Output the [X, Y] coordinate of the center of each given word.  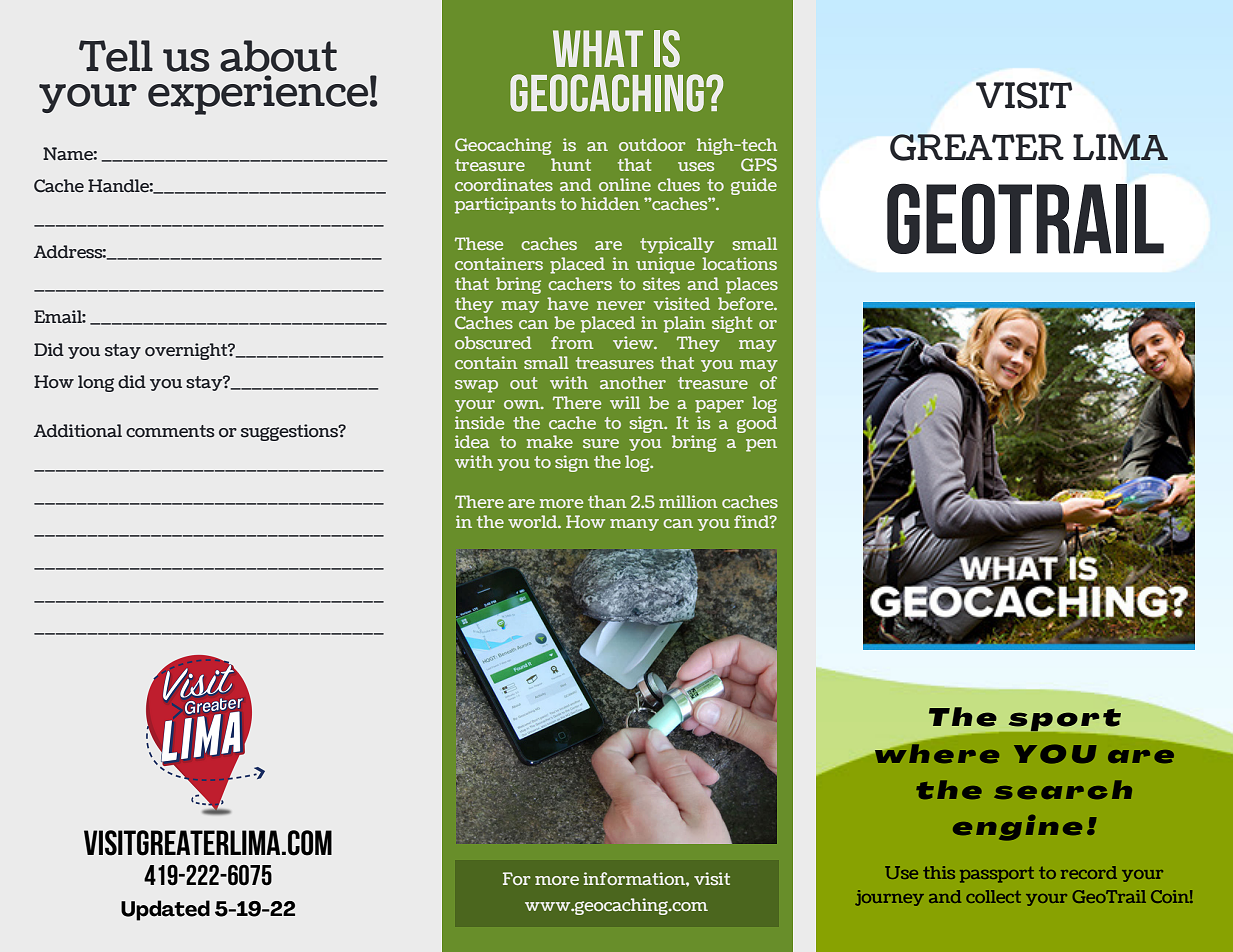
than [607, 501]
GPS [759, 164]
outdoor [652, 144]
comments [170, 431]
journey [889, 898]
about [278, 56]
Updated [165, 910]
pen [761, 445]
